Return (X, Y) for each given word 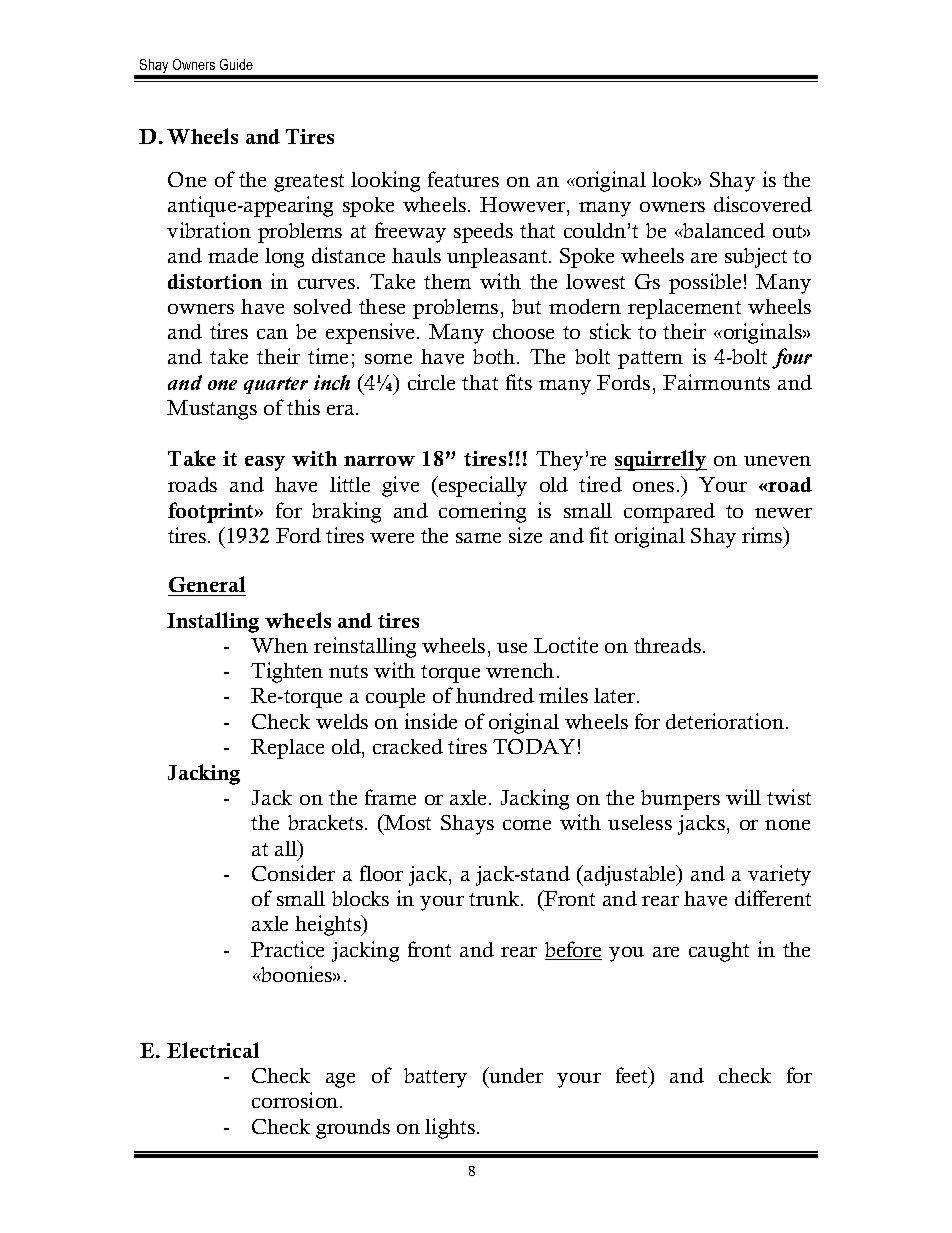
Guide (236, 64)
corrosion (296, 1100)
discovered (763, 204)
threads (667, 645)
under (515, 1077)
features (463, 179)
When (279, 645)
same (478, 538)
